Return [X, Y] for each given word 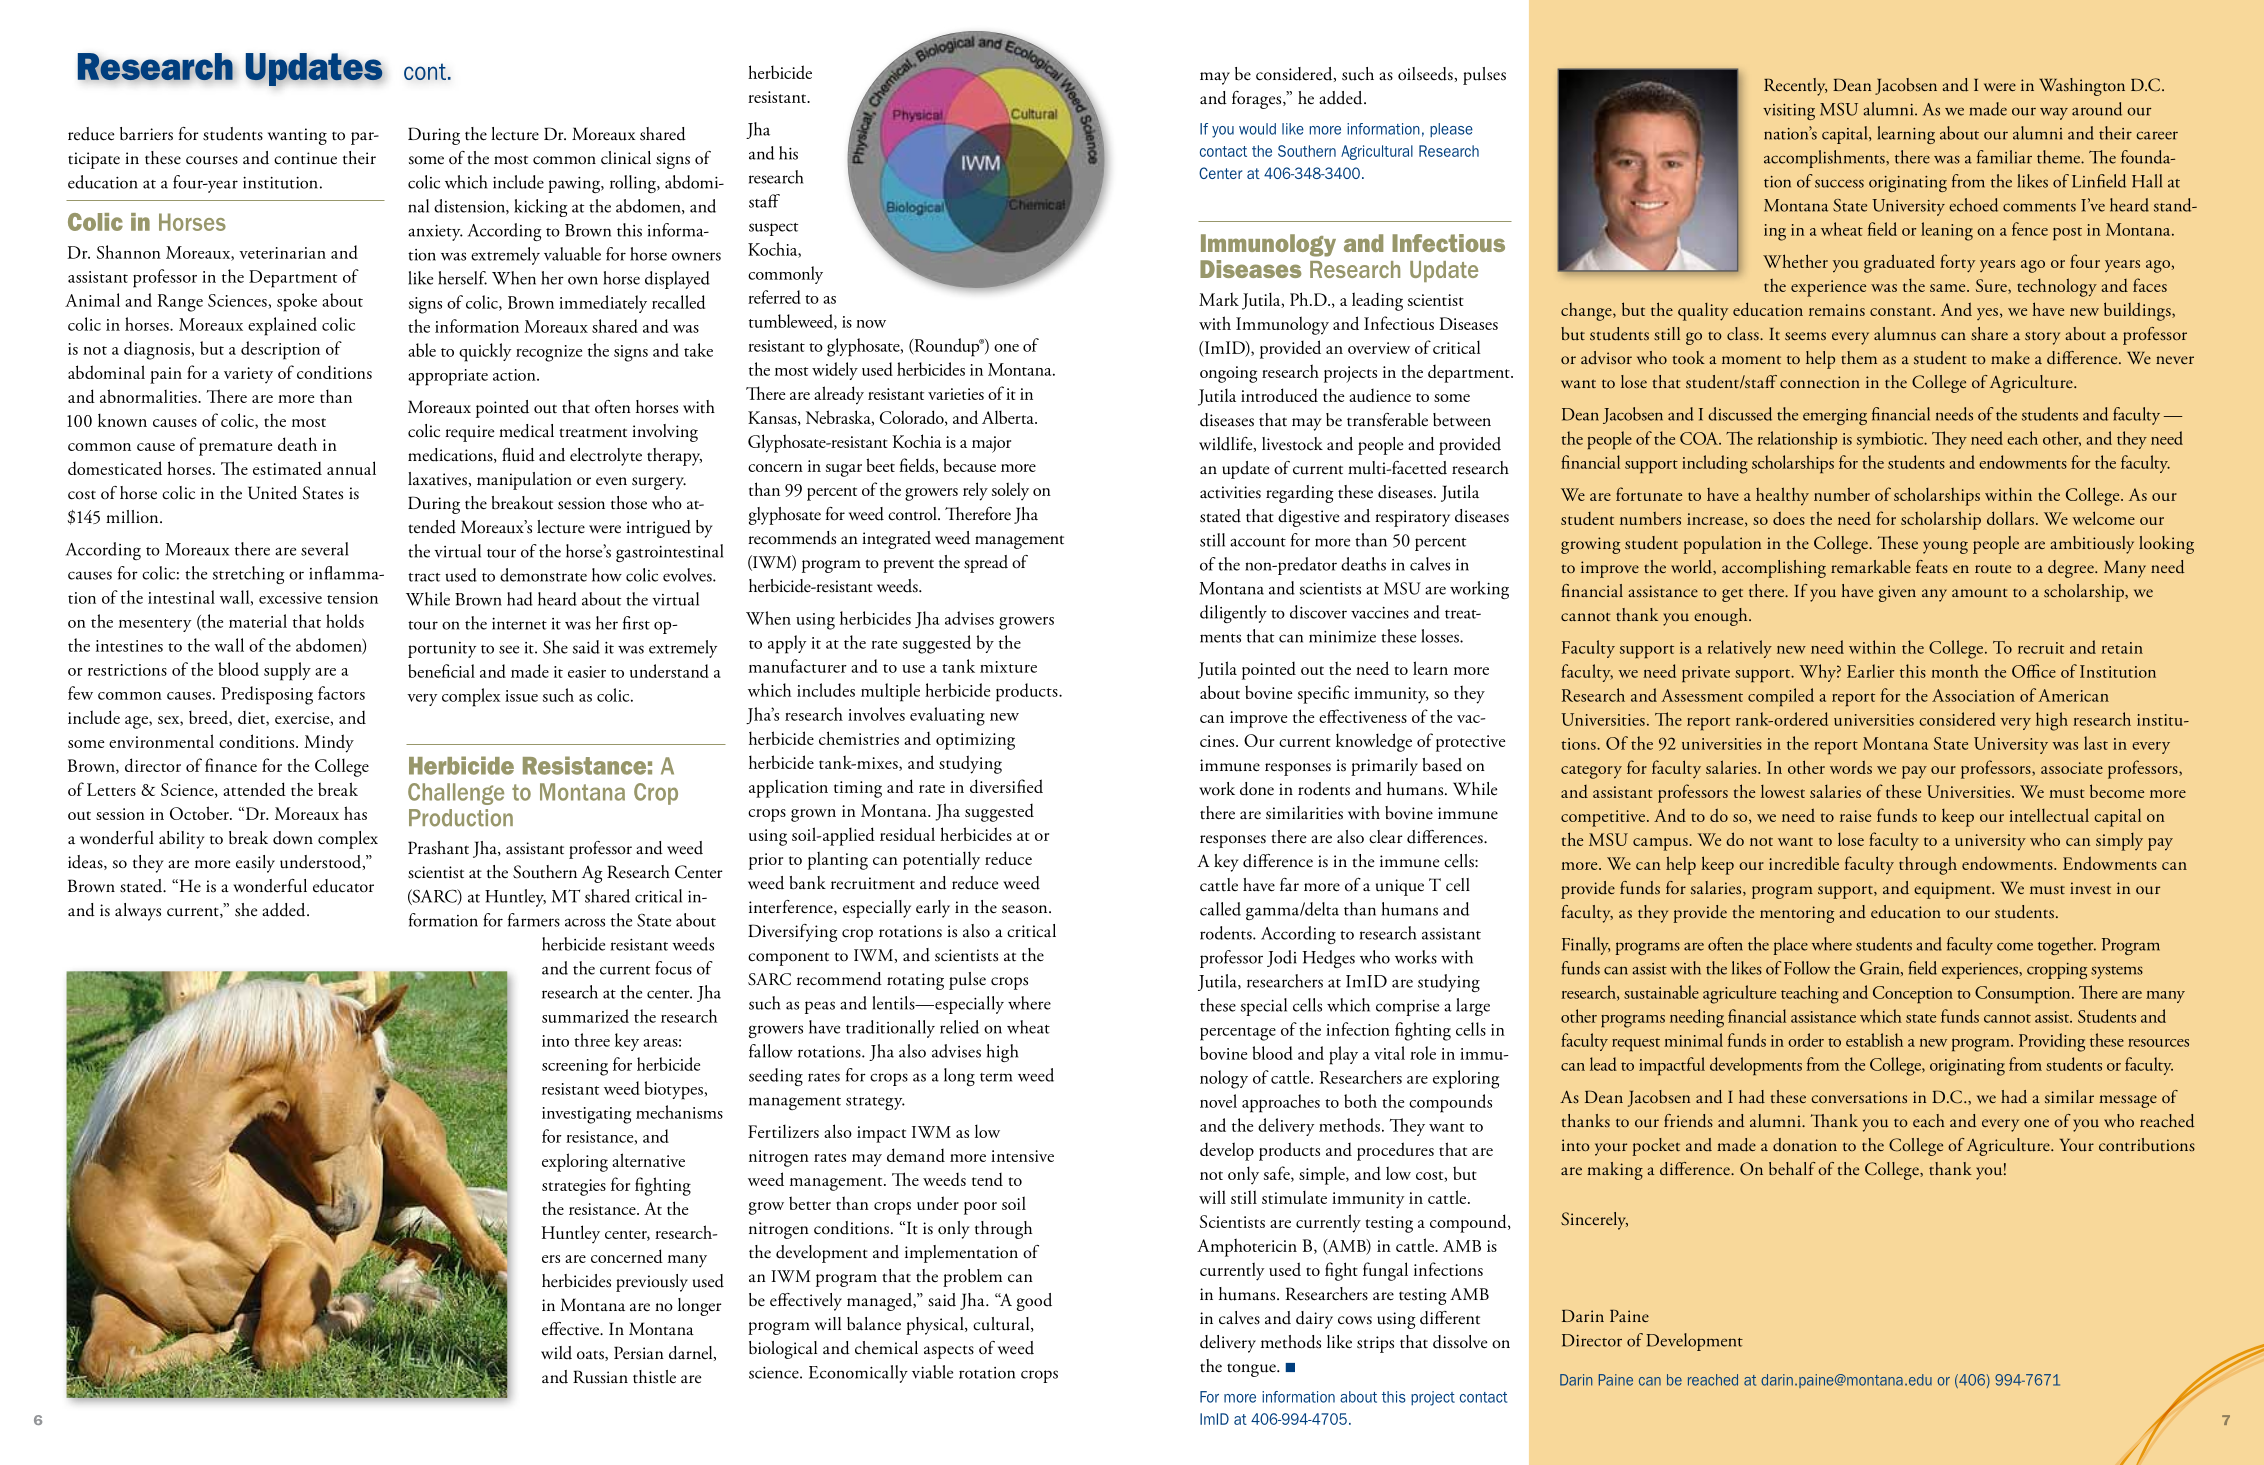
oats [591, 1355]
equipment [1953, 890]
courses [212, 160]
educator [343, 886]
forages [1258, 100]
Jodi [1282, 958]
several [324, 549]
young [1945, 547]
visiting [1789, 112]
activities [1230, 492]
